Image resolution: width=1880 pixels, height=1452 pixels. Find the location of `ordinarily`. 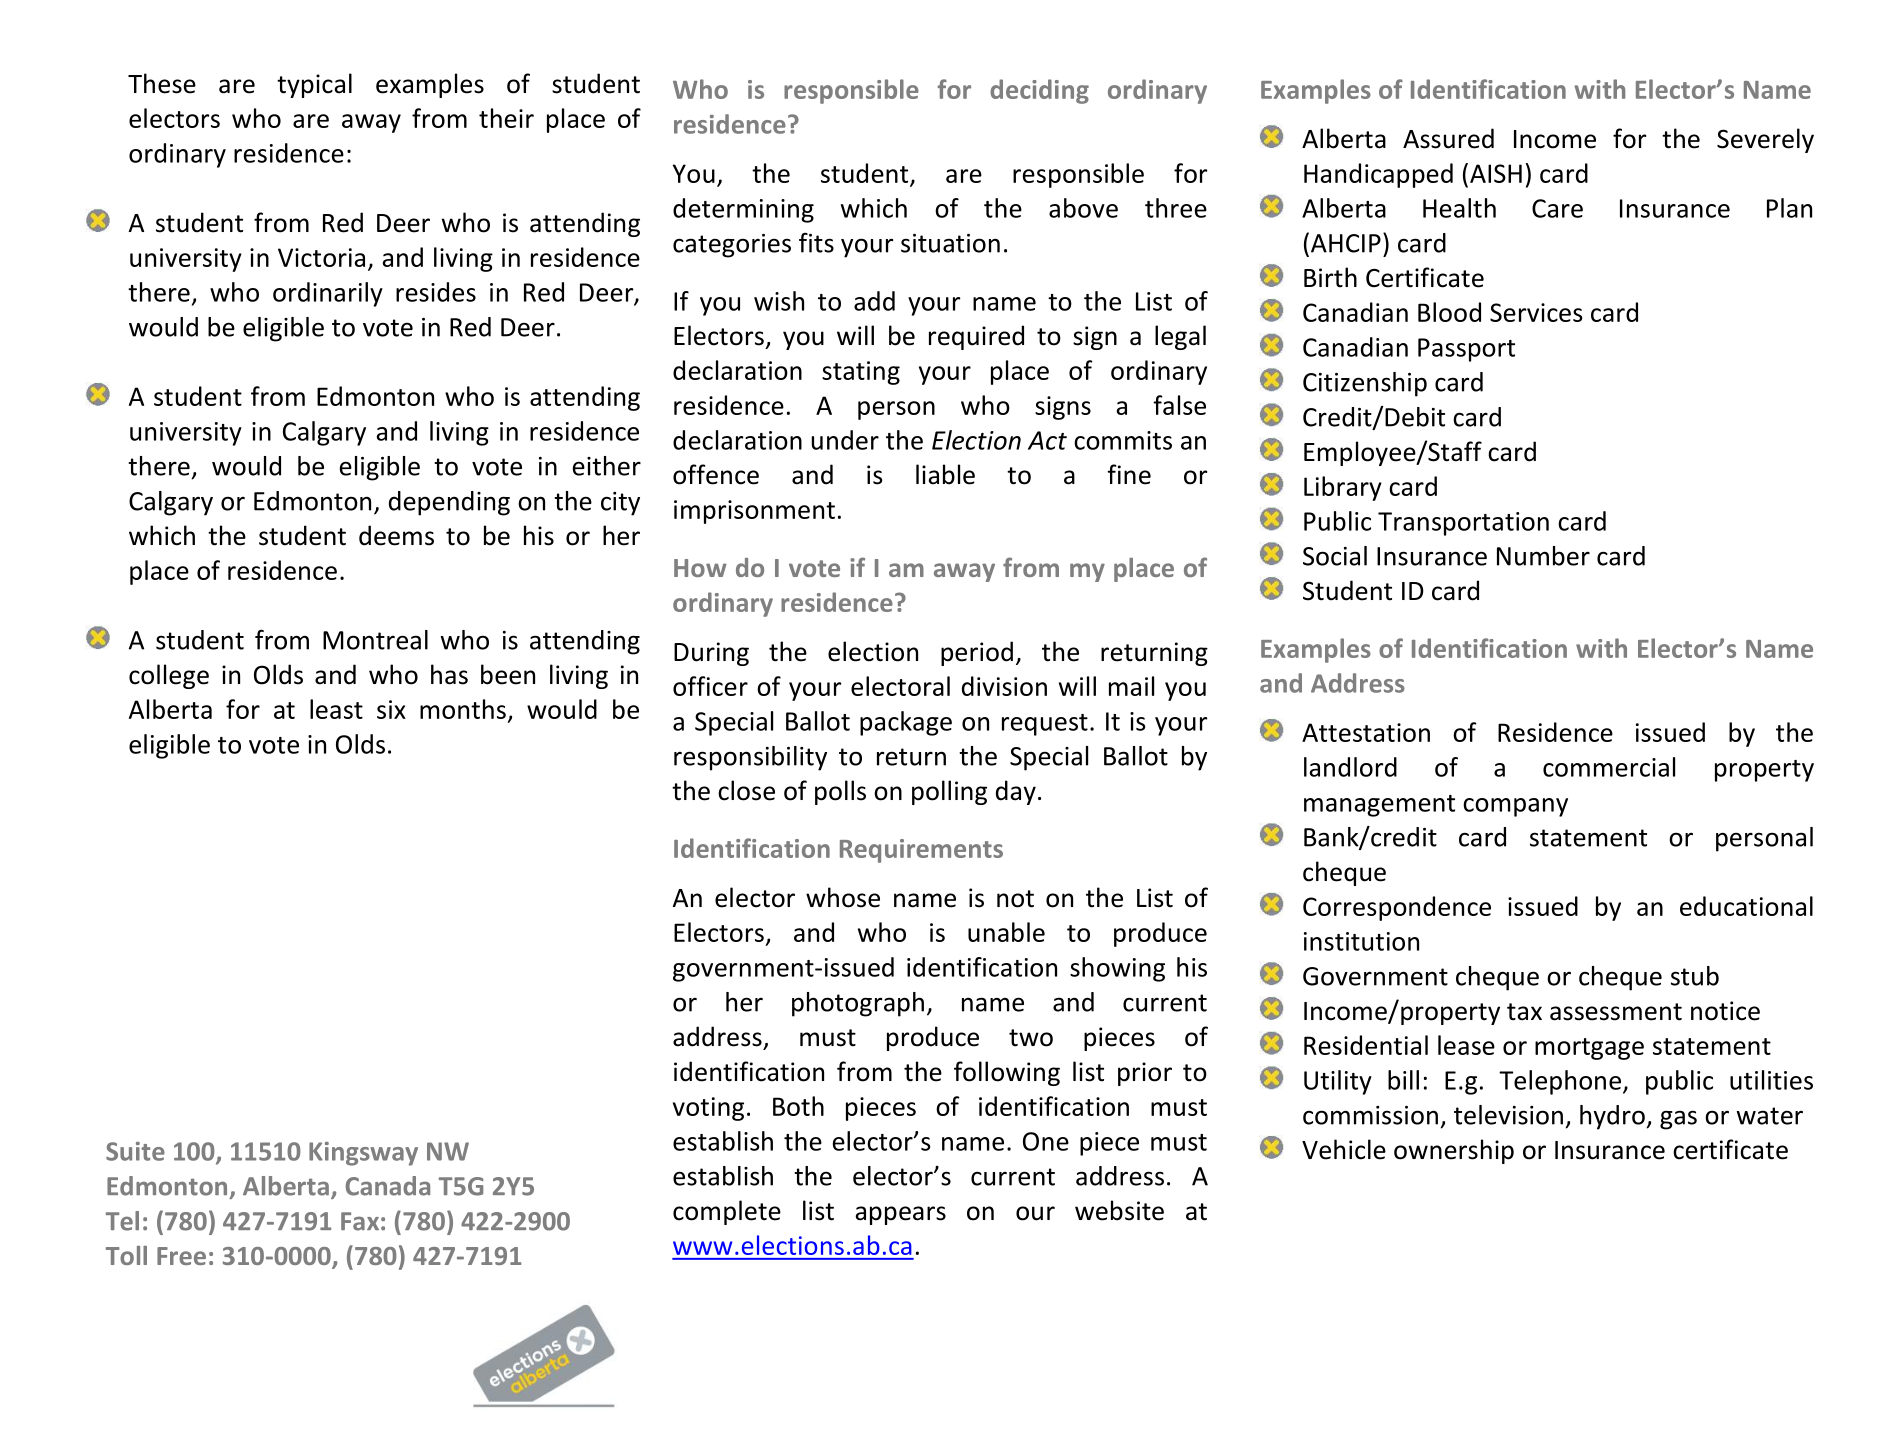

ordinarily is located at coordinates (328, 294).
